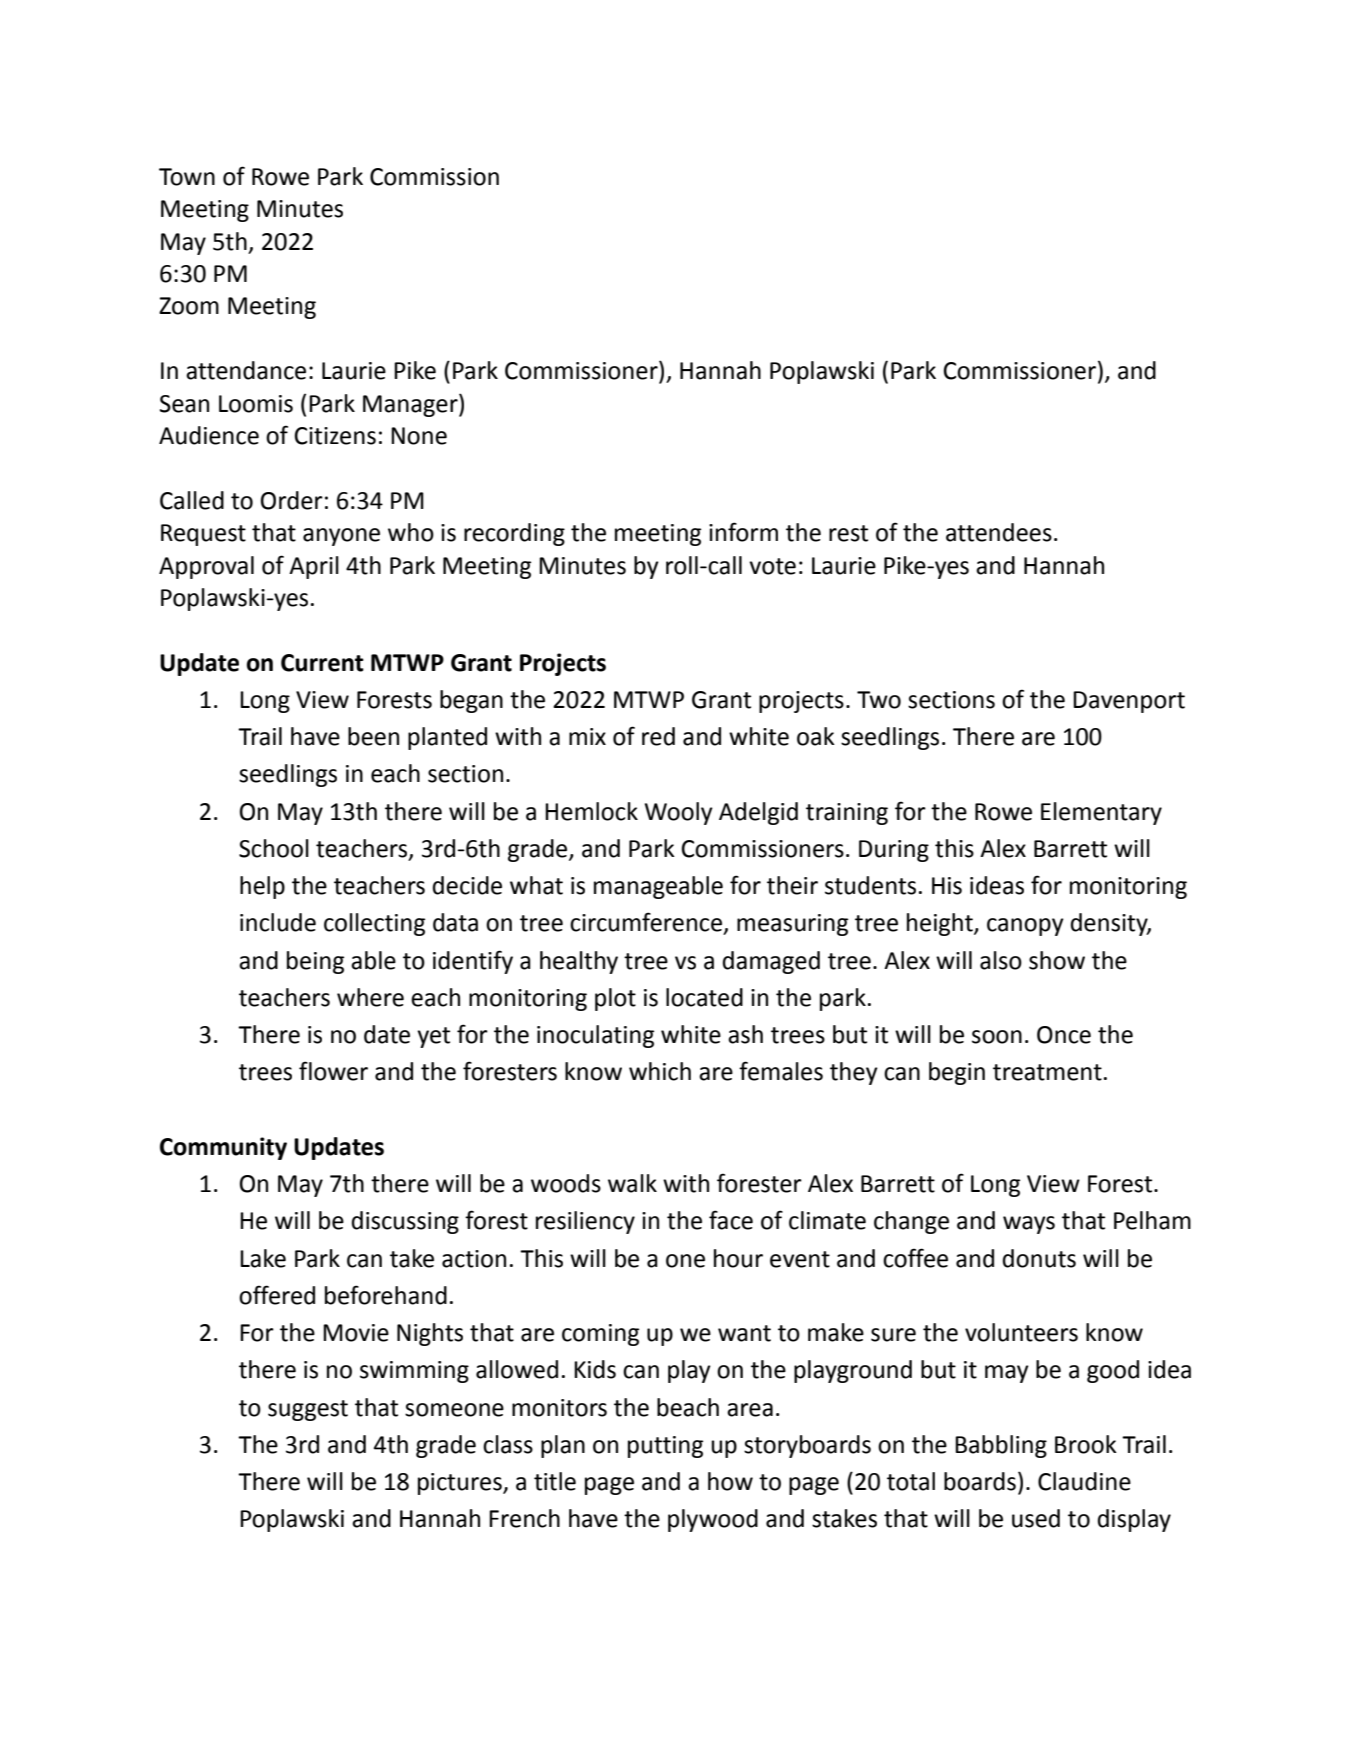  I want to click on None, so click(419, 436).
